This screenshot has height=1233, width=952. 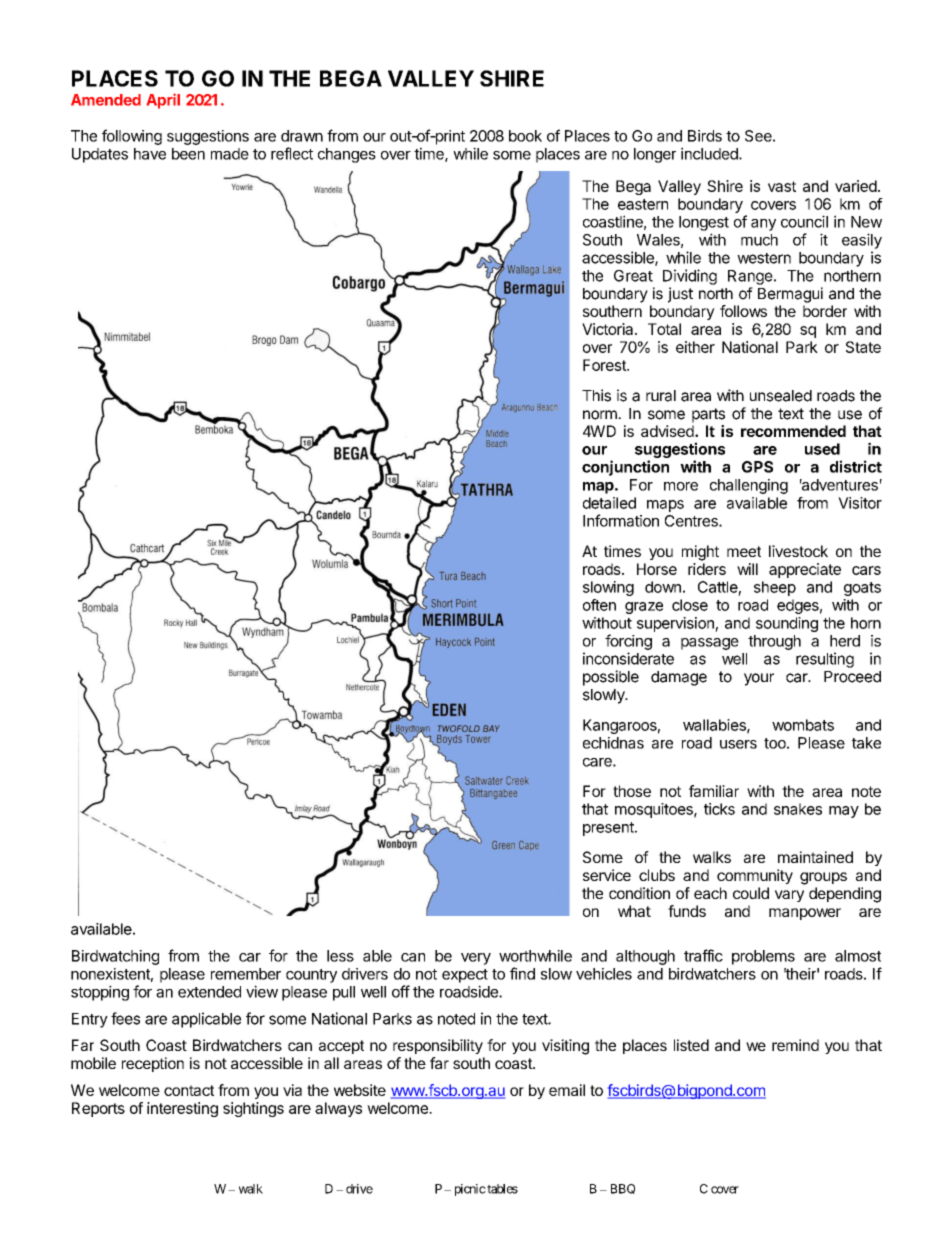 What do you see at coordinates (757, 467) in the screenshot?
I see `GPS` at bounding box center [757, 467].
